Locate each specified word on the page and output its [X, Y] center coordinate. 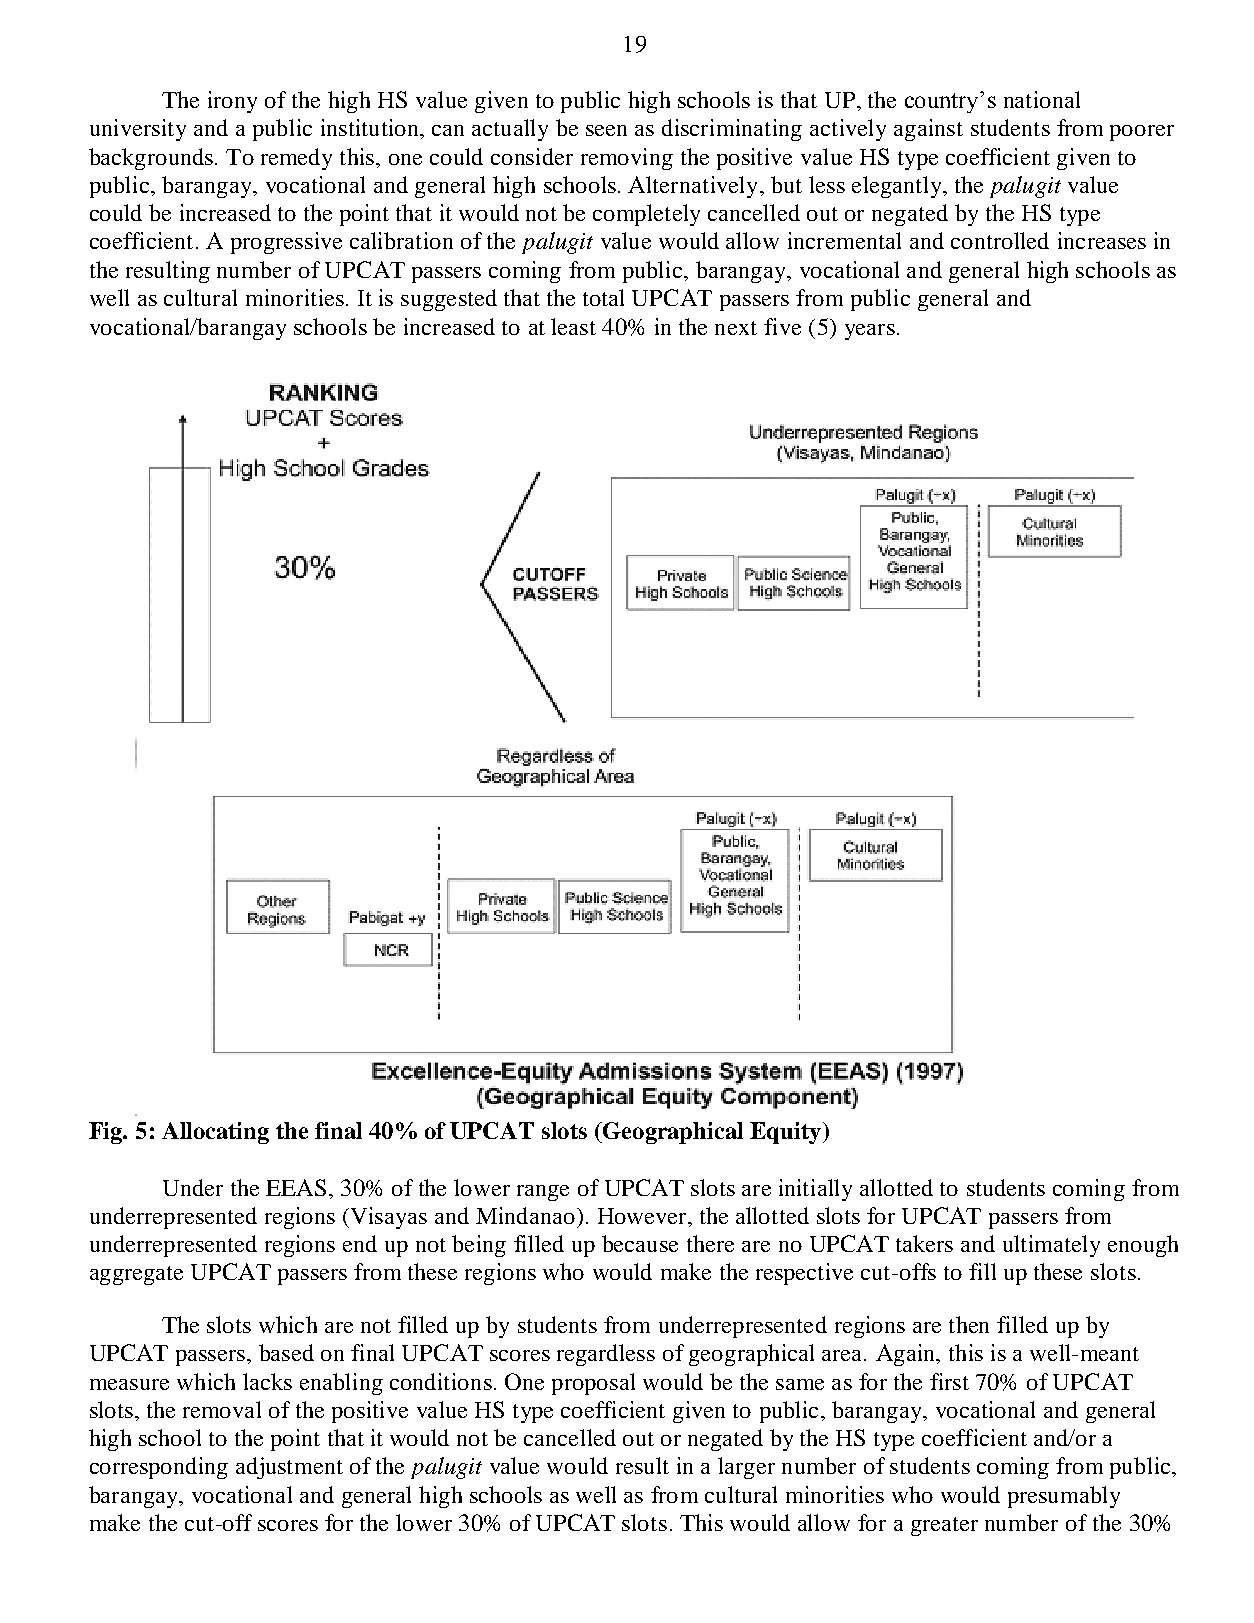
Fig [107, 1133]
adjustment [289, 1468]
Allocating [215, 1133]
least [573, 326]
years [870, 332]
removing [627, 159]
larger [746, 1468]
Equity [785, 1133]
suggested [449, 300]
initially [815, 1190]
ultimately [1051, 1246]
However [643, 1216]
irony [232, 102]
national [1042, 99]
